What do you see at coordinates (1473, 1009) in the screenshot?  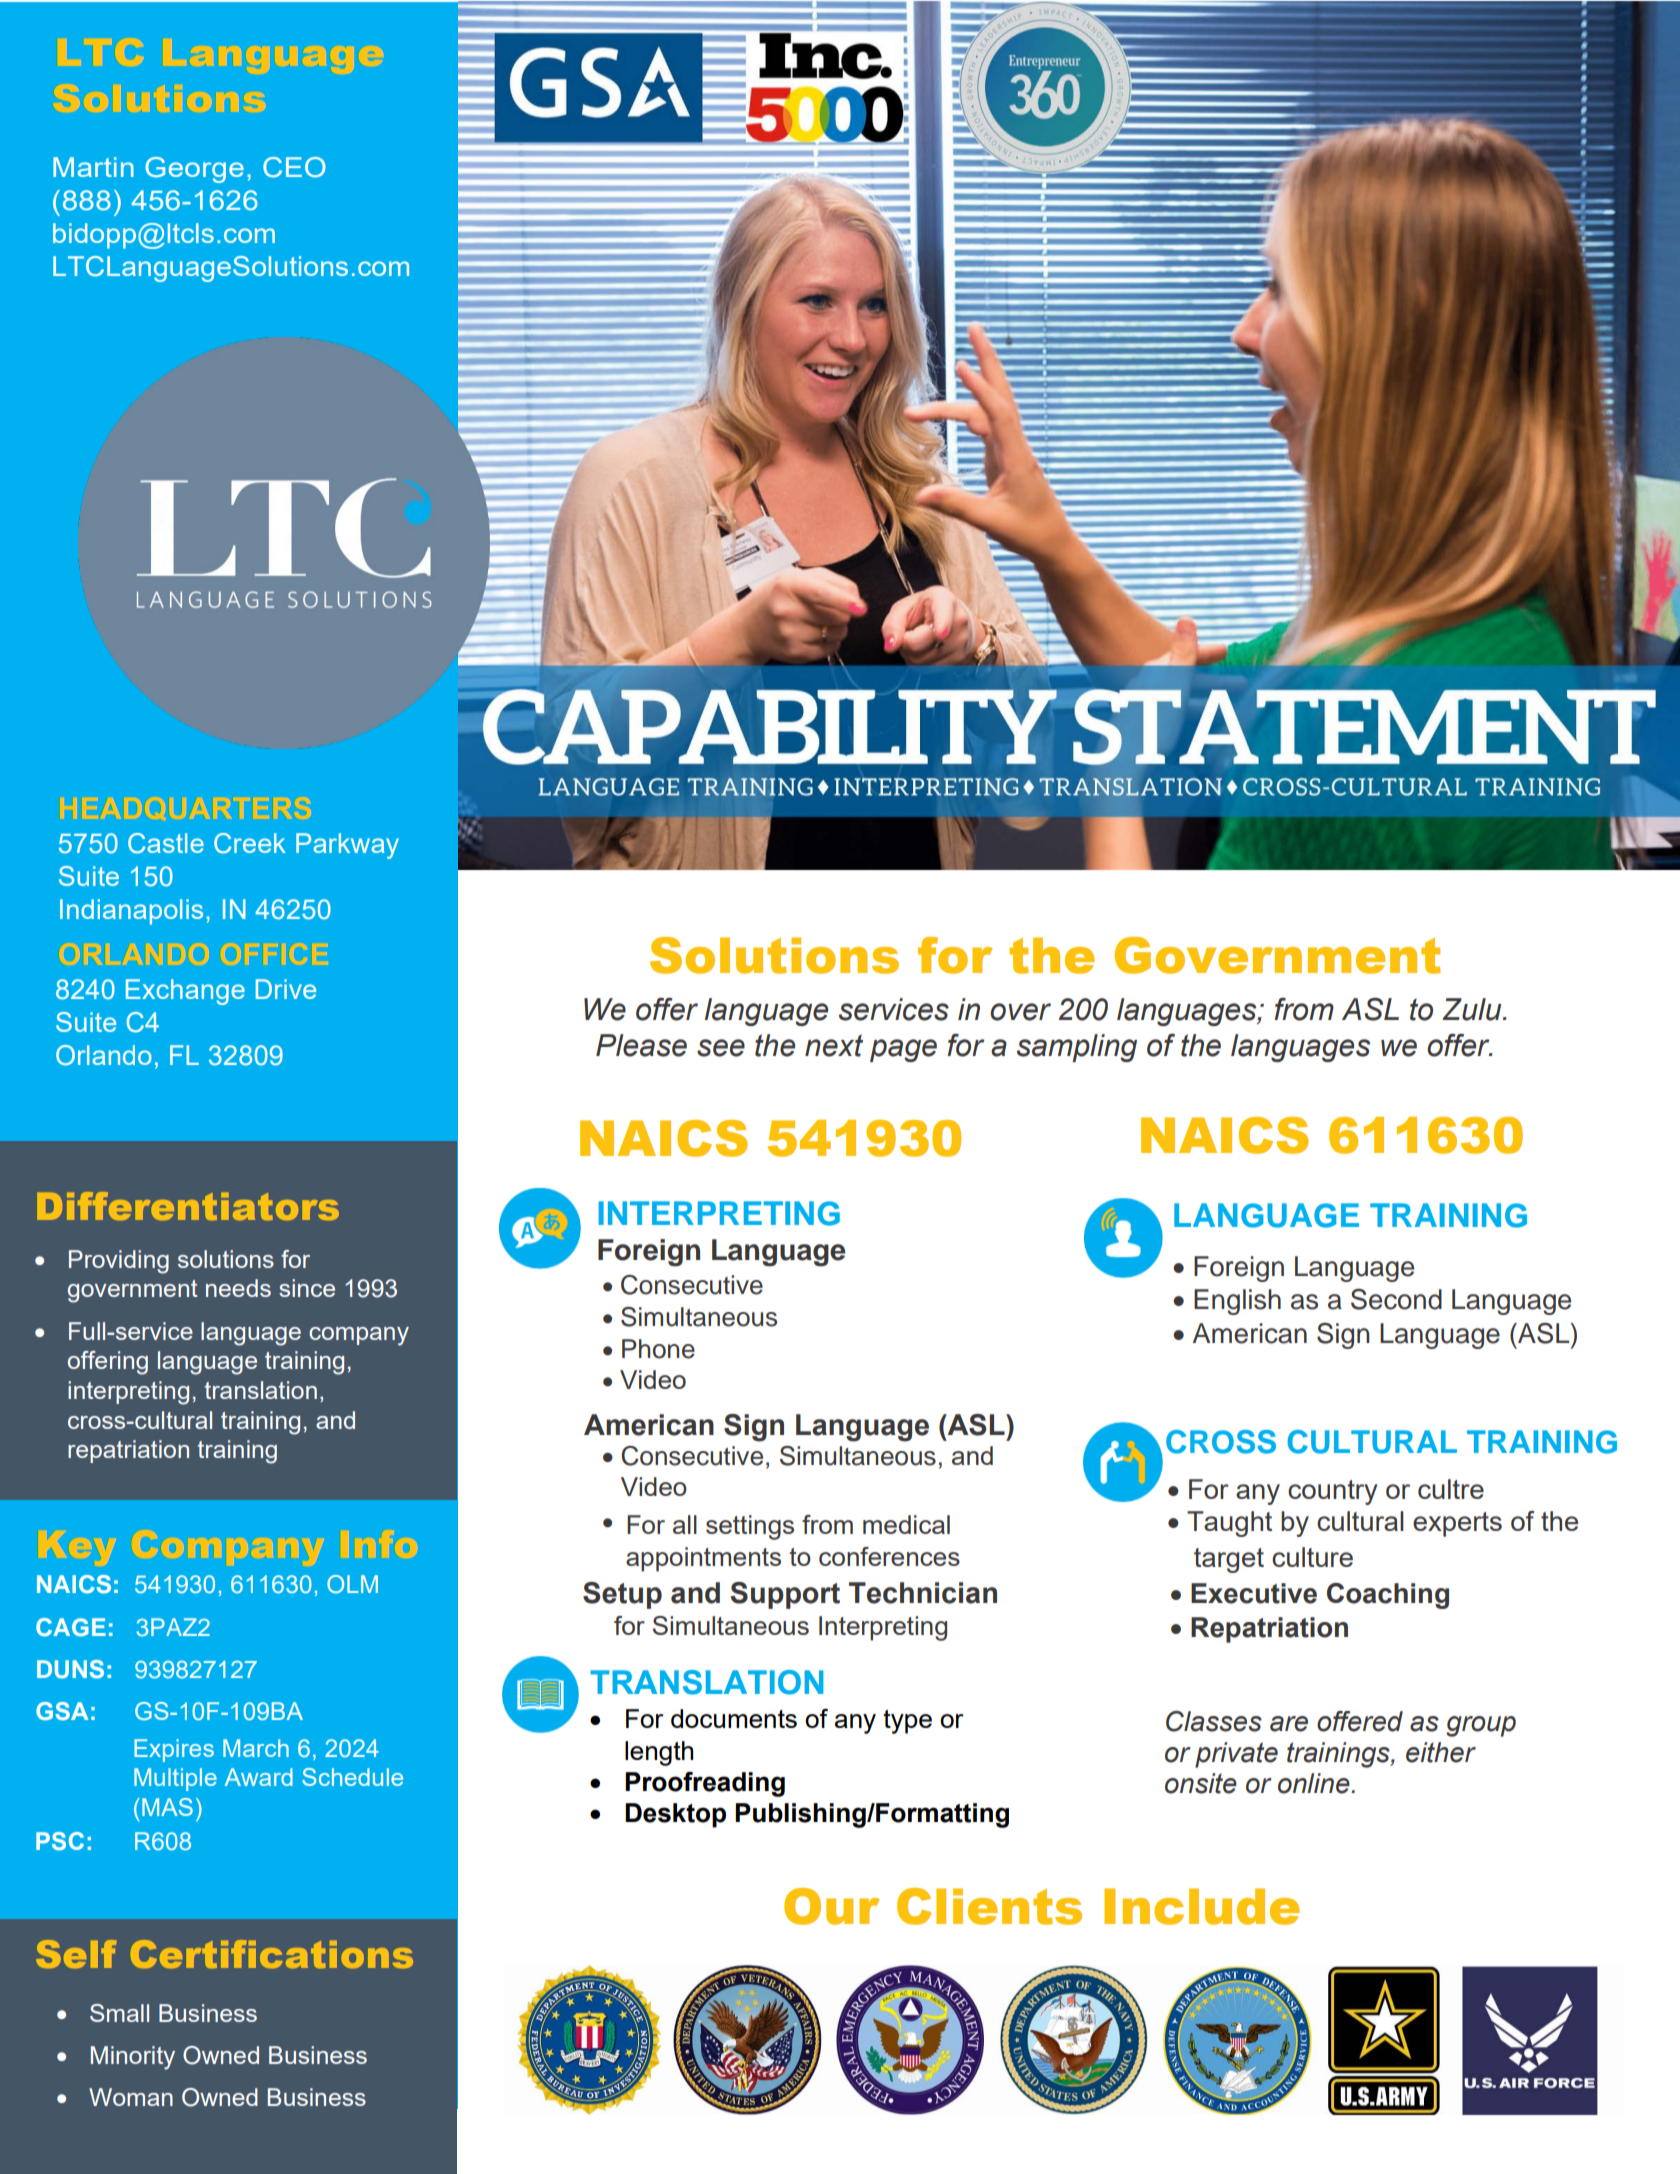 I see `Zulu` at bounding box center [1473, 1009].
